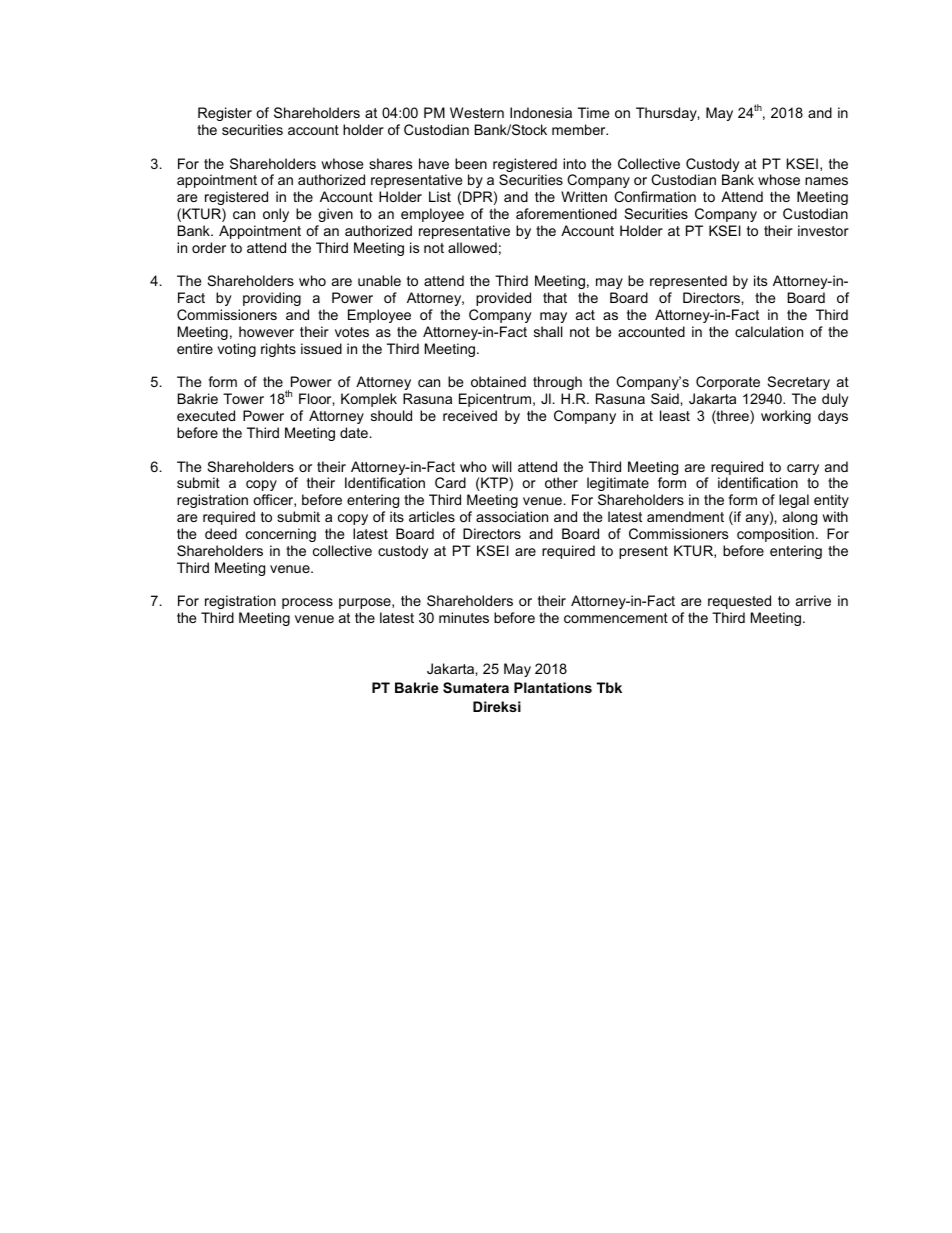 This screenshot has height=1233, width=952. Describe the element at coordinates (209, 247) in the screenshot. I see `order` at that location.
